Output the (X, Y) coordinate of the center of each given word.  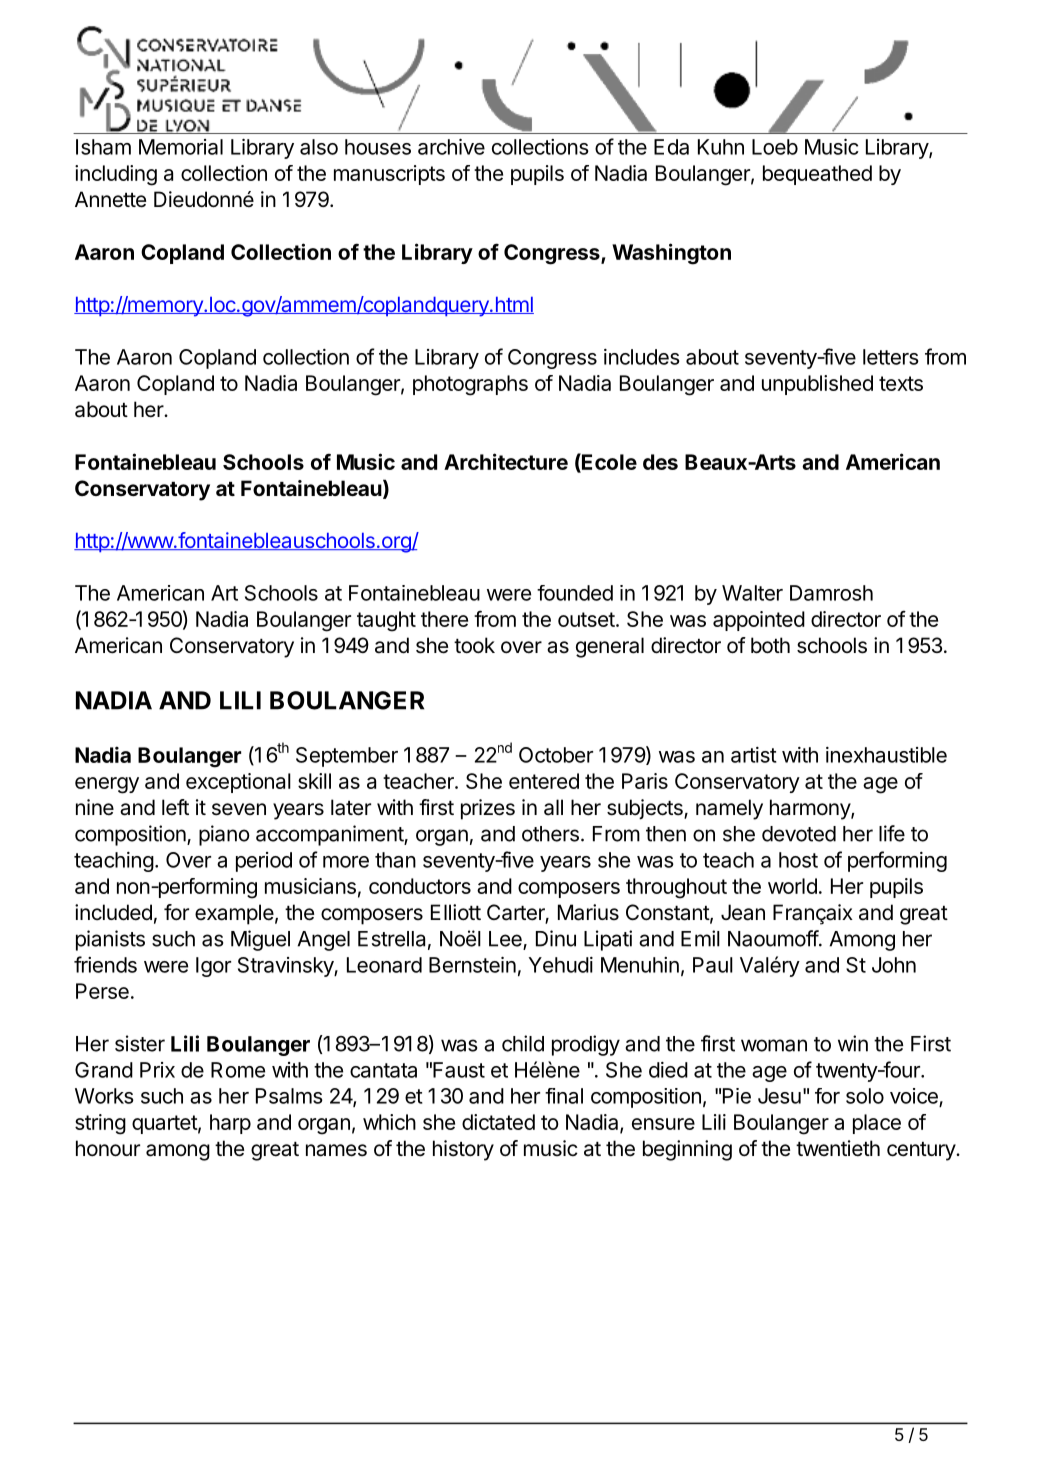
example (234, 914)
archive (451, 147)
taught (386, 621)
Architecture (506, 461)
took (474, 645)
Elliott (456, 912)
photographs (470, 385)
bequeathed (817, 175)
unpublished (817, 385)
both (770, 645)
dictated (498, 1122)
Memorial (181, 147)
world (792, 886)
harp (230, 1124)
